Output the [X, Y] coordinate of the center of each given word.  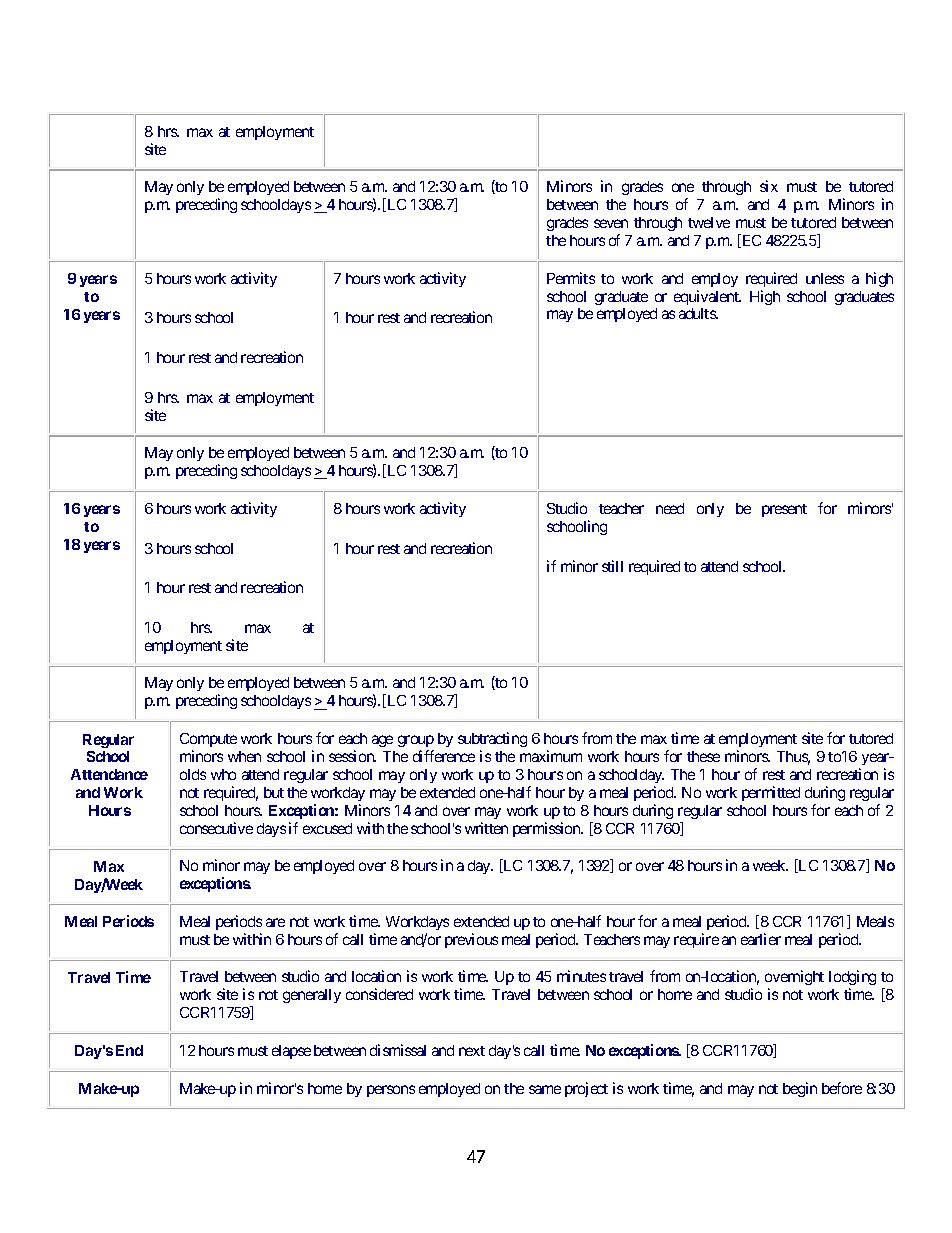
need [670, 508]
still [612, 566]
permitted [771, 793]
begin [800, 1089]
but [274, 792]
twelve [709, 222]
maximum [551, 756]
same [545, 1089]
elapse [291, 1052]
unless [825, 278]
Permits [571, 278]
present [784, 510]
